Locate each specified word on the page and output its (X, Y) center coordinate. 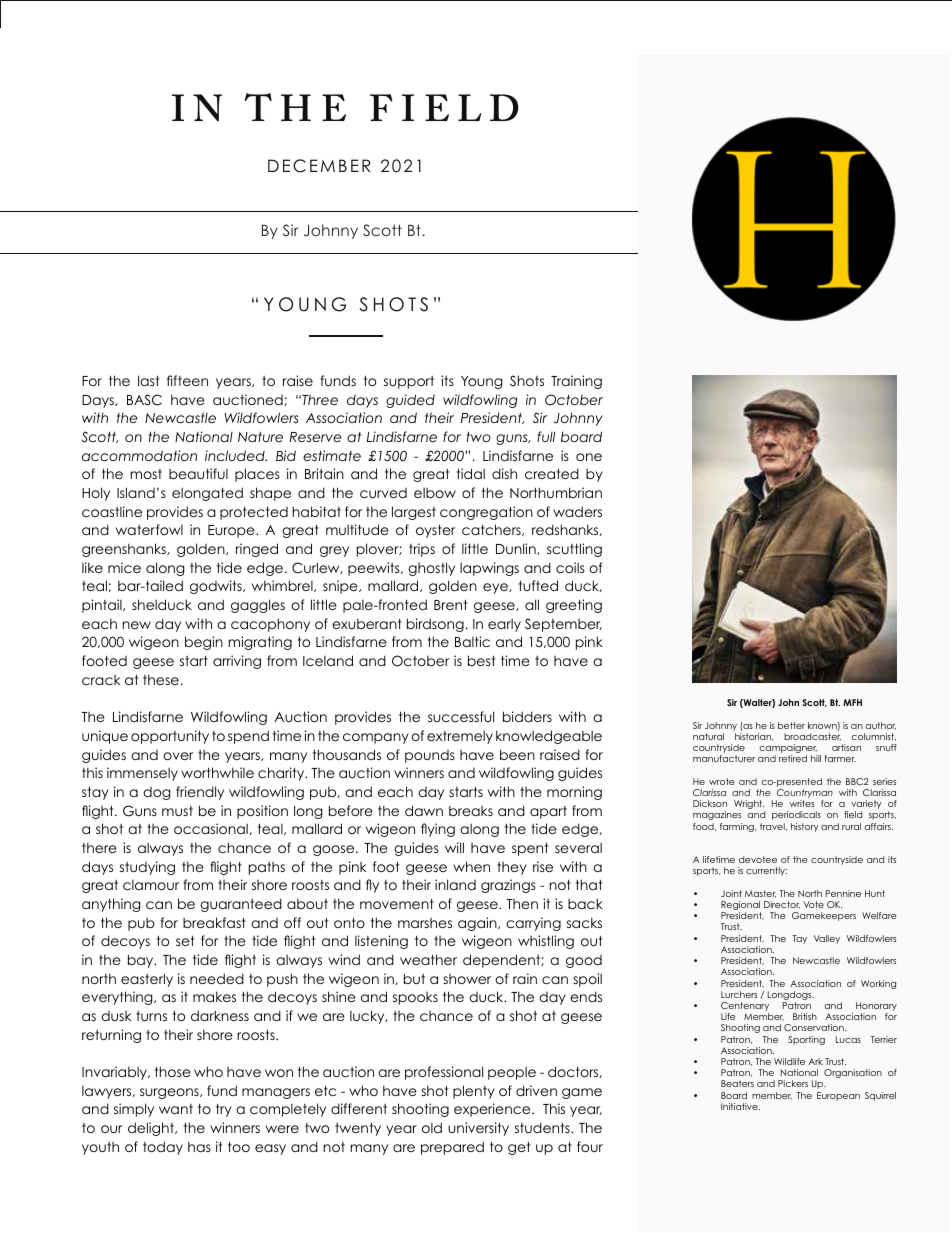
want (176, 1109)
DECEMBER (319, 166)
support (409, 382)
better (791, 725)
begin (204, 643)
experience (493, 1110)
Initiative (740, 1106)
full (546, 436)
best (481, 660)
